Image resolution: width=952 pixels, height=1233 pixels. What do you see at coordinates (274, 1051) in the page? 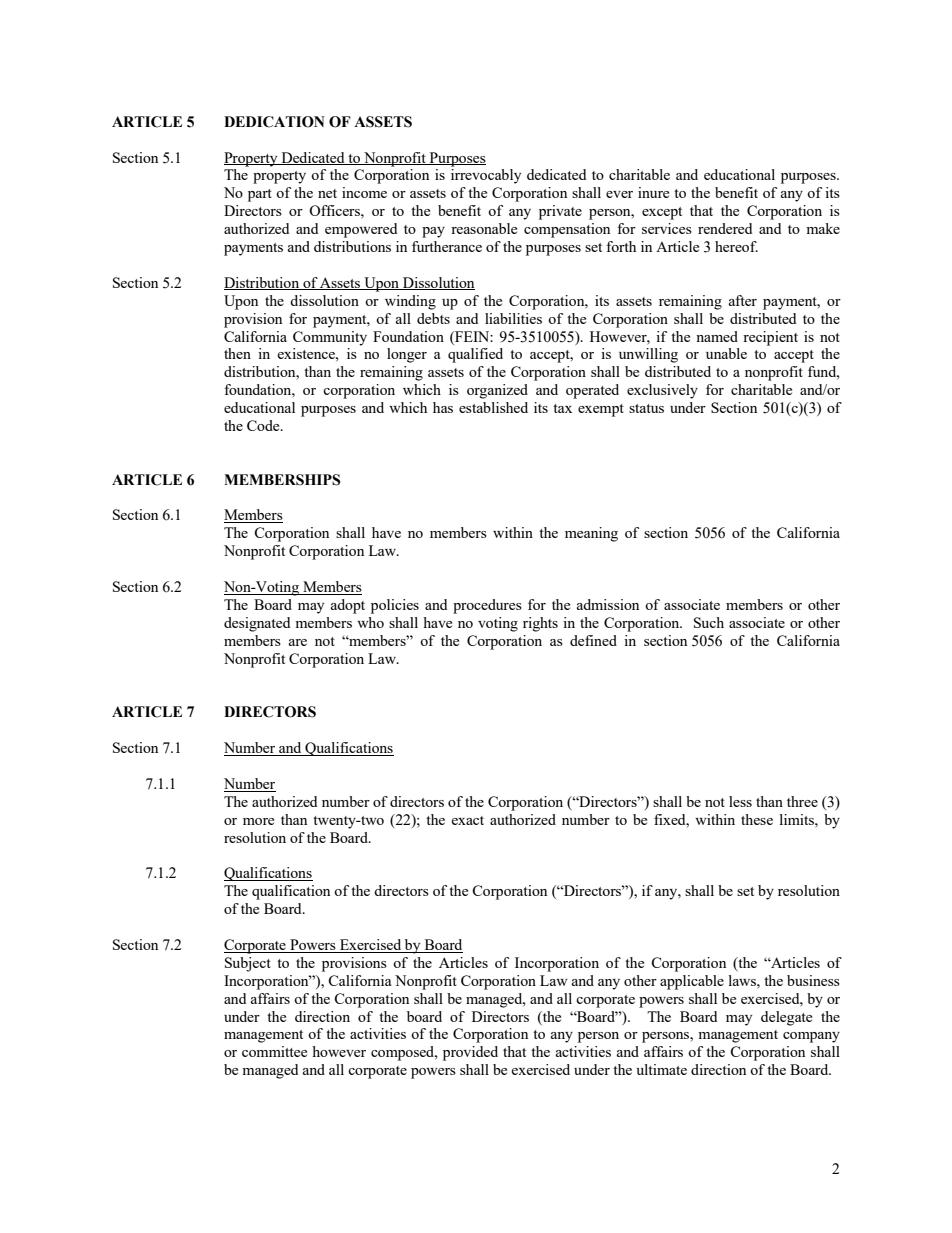
I see `committee` at bounding box center [274, 1051].
